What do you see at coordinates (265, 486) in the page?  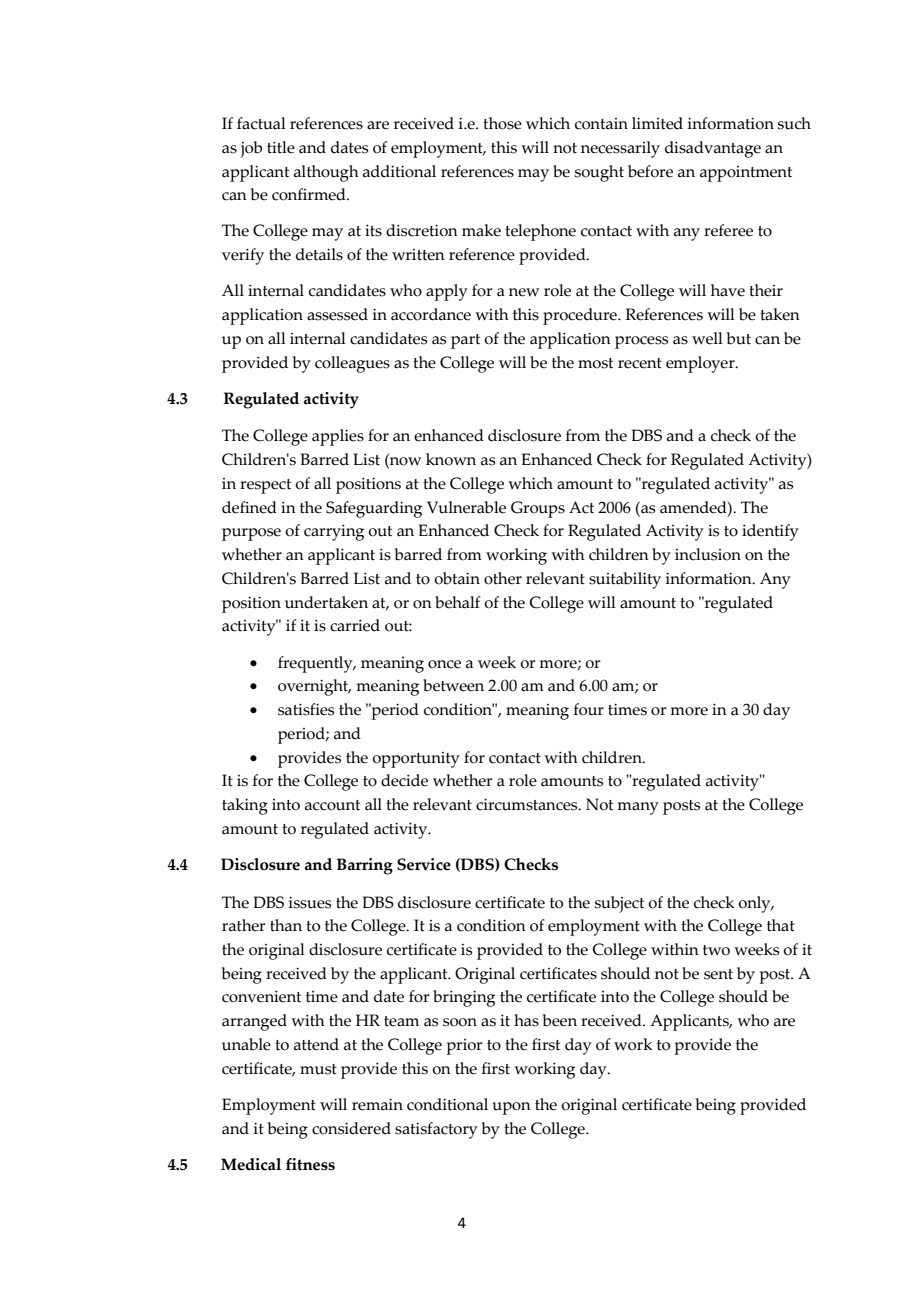 I see `respect` at bounding box center [265, 486].
